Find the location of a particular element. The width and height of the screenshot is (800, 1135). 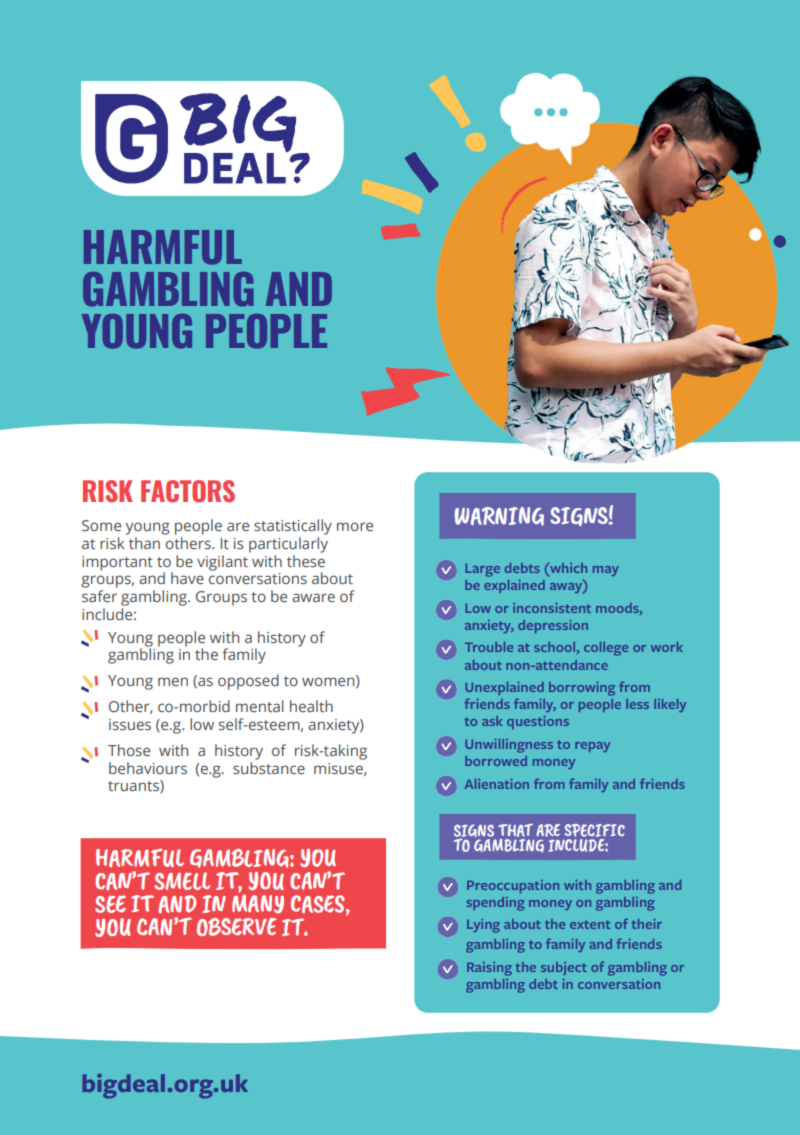

Trouble is located at coordinates (489, 647).
